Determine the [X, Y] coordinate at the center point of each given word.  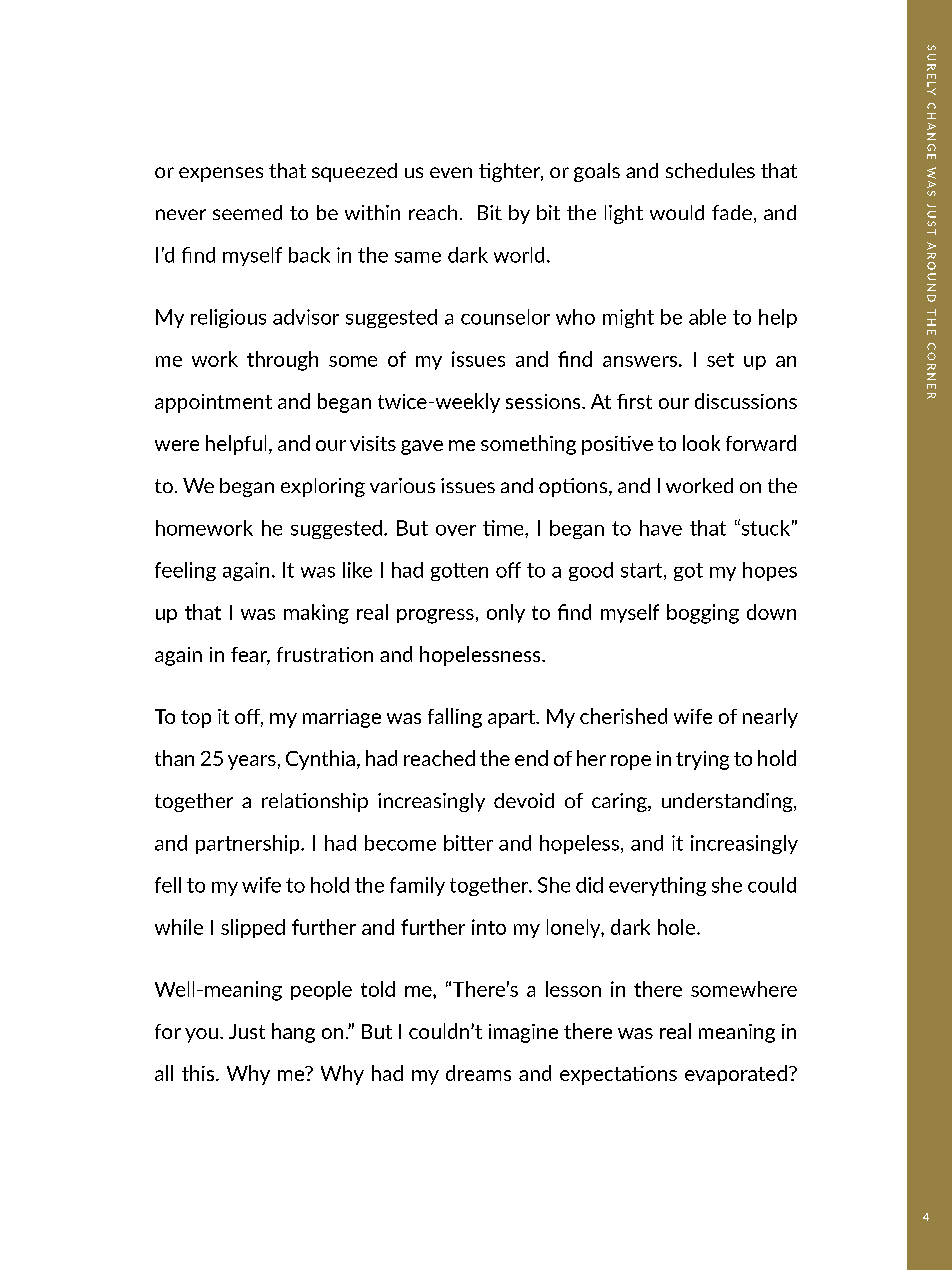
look [701, 443]
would [677, 212]
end [531, 758]
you [201, 1035]
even [451, 172]
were [177, 445]
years [252, 762]
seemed [247, 212]
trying [702, 760]
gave [422, 447]
